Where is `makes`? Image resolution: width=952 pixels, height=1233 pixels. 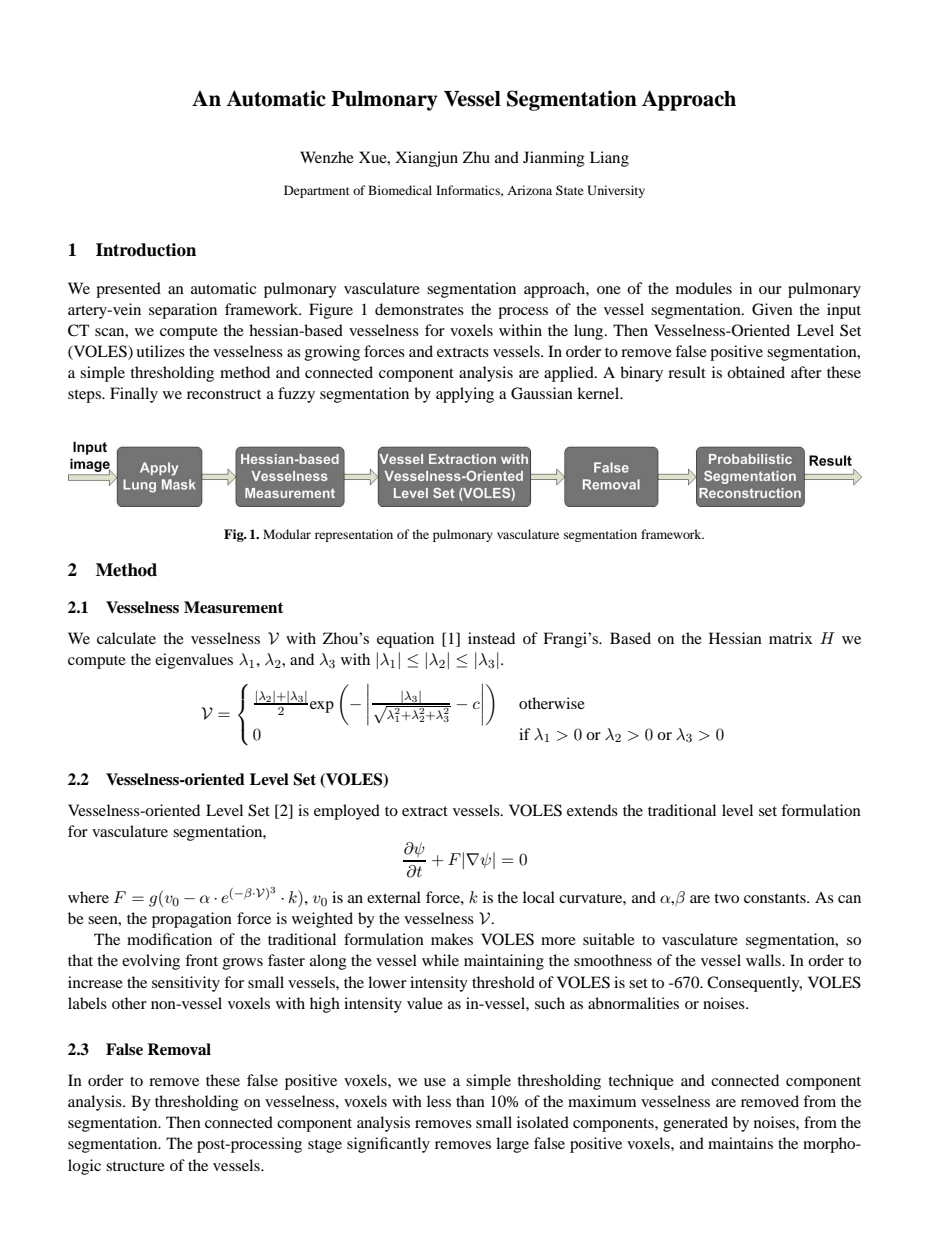 makes is located at coordinates (452, 939).
